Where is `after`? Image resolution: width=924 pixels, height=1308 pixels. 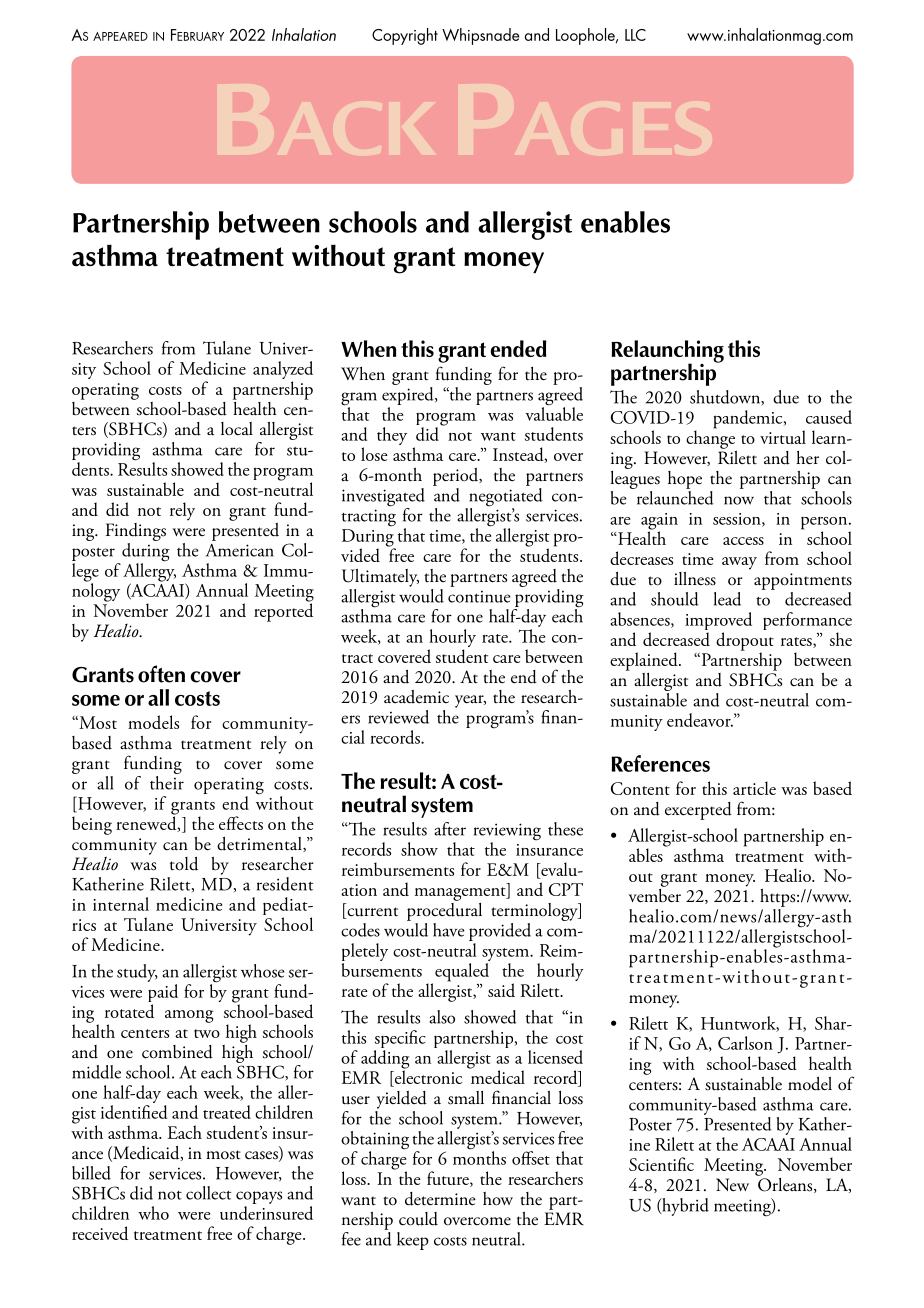
after is located at coordinates (450, 829).
